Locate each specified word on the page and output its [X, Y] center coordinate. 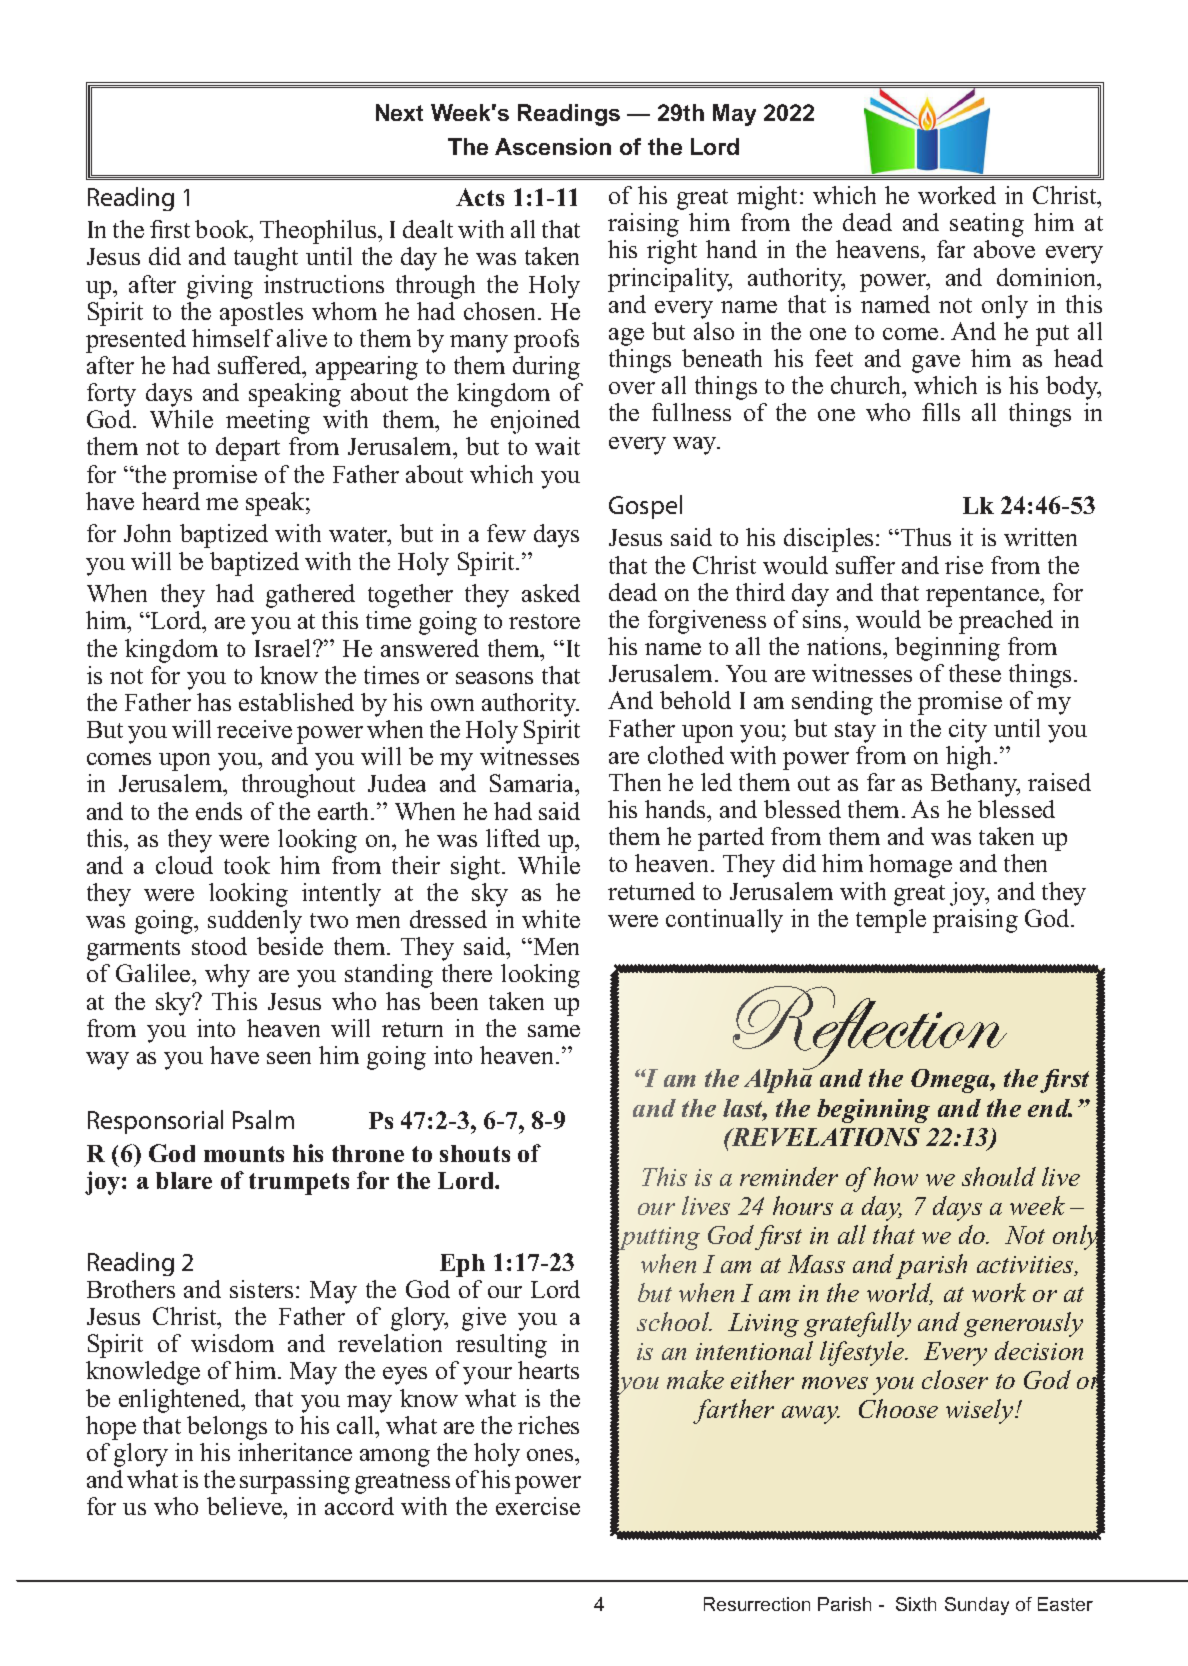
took [247, 865]
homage [910, 866]
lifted [513, 838]
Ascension [553, 146]
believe [246, 1508]
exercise [538, 1506]
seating [987, 225]
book [223, 231]
